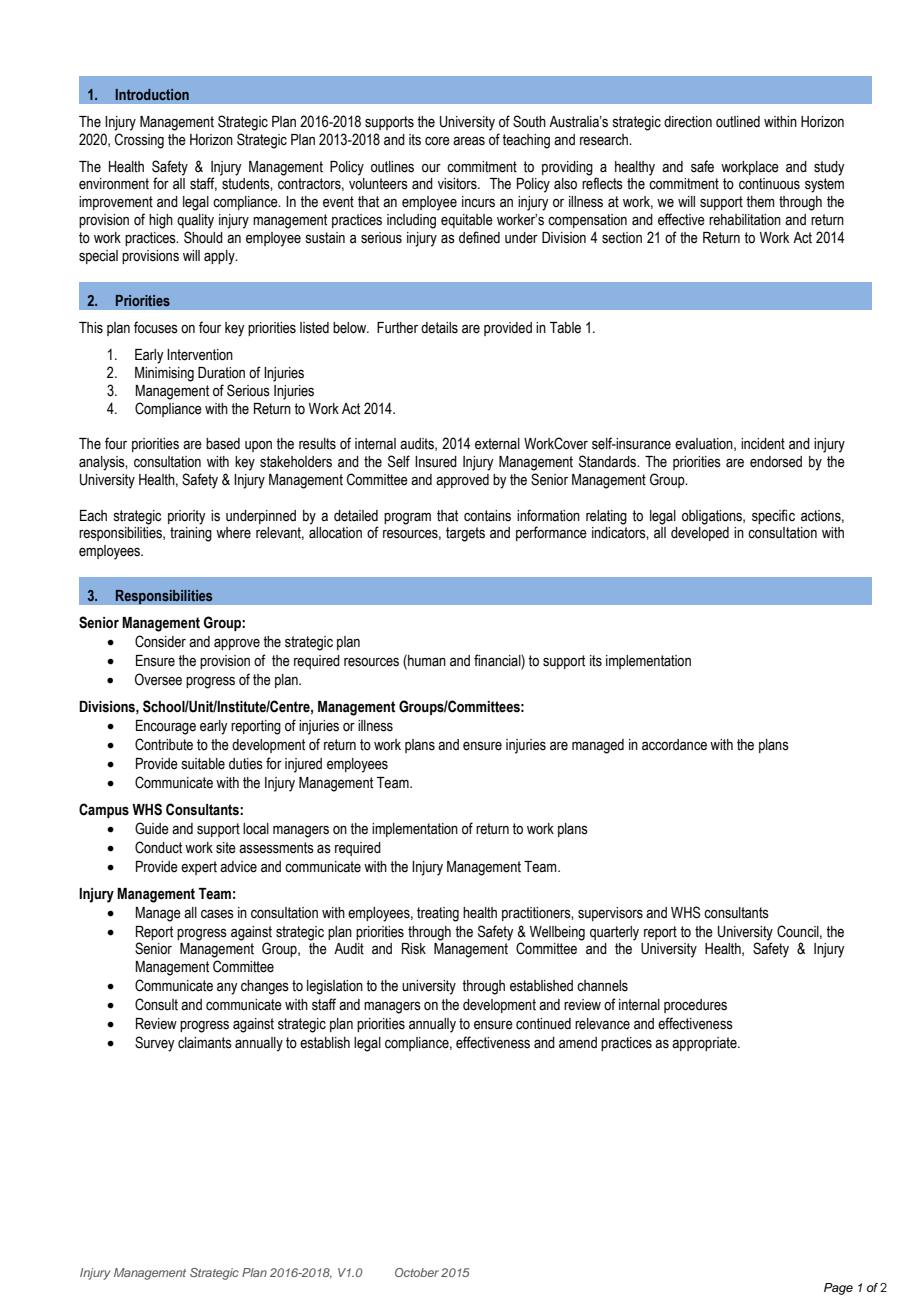 This document has height=1308, width=924. Describe the element at coordinates (139, 141) in the document. I see `Crossing` at that location.
